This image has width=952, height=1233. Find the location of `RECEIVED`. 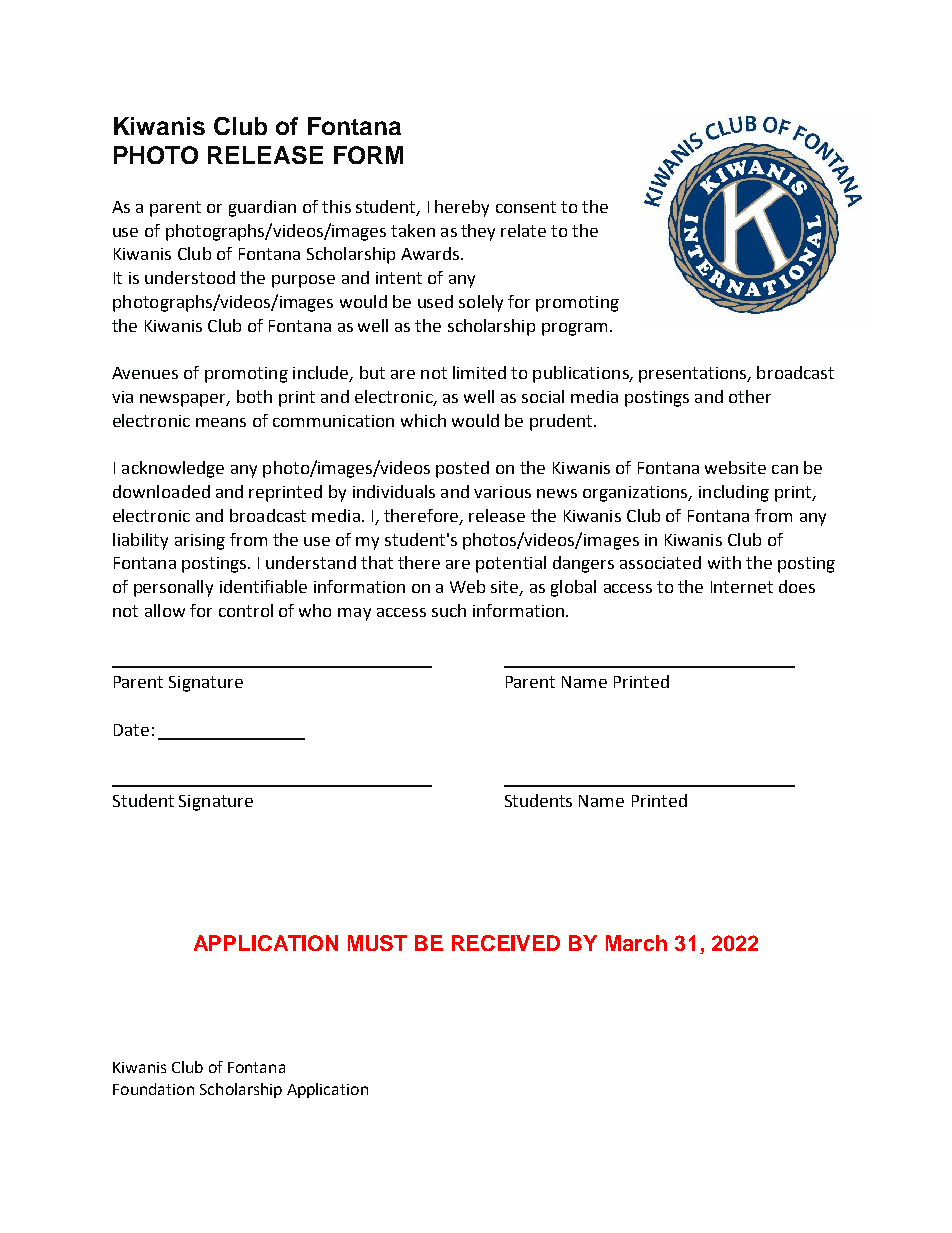

RECEIVED is located at coordinates (506, 943).
